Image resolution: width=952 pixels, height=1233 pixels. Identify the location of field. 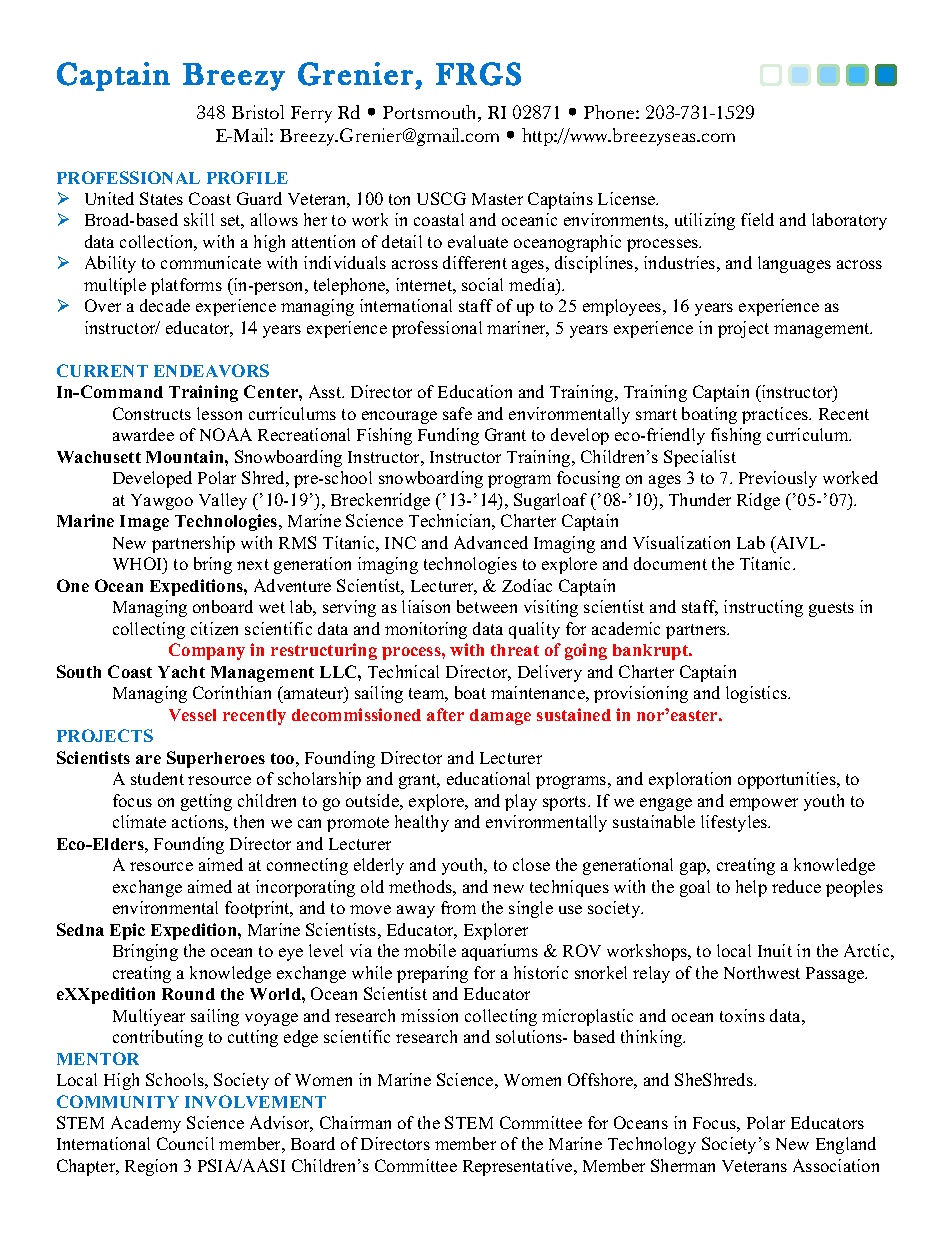
(757, 219).
